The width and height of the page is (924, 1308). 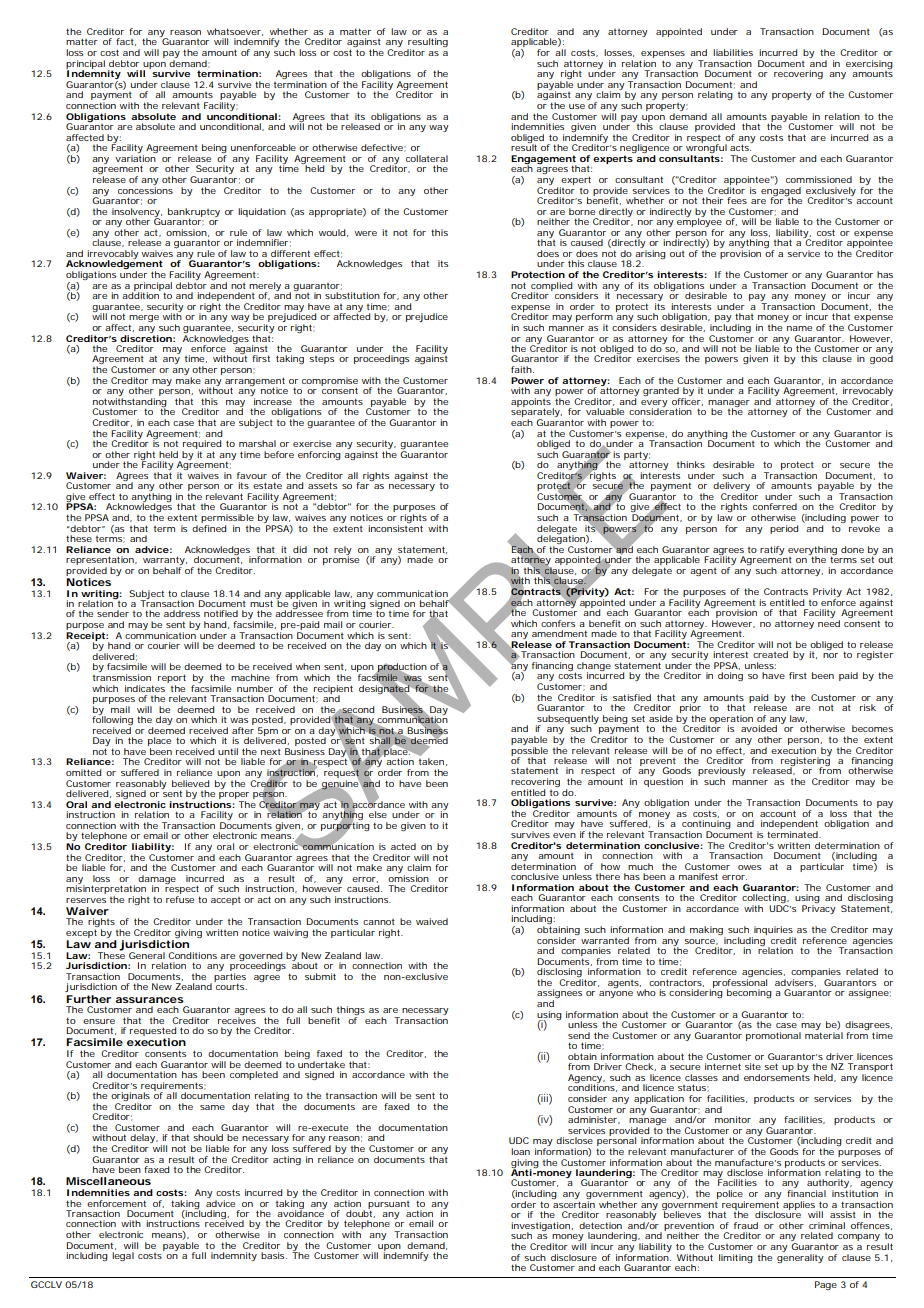 What do you see at coordinates (746, 1225) in the page?
I see `fraud` at bounding box center [746, 1225].
